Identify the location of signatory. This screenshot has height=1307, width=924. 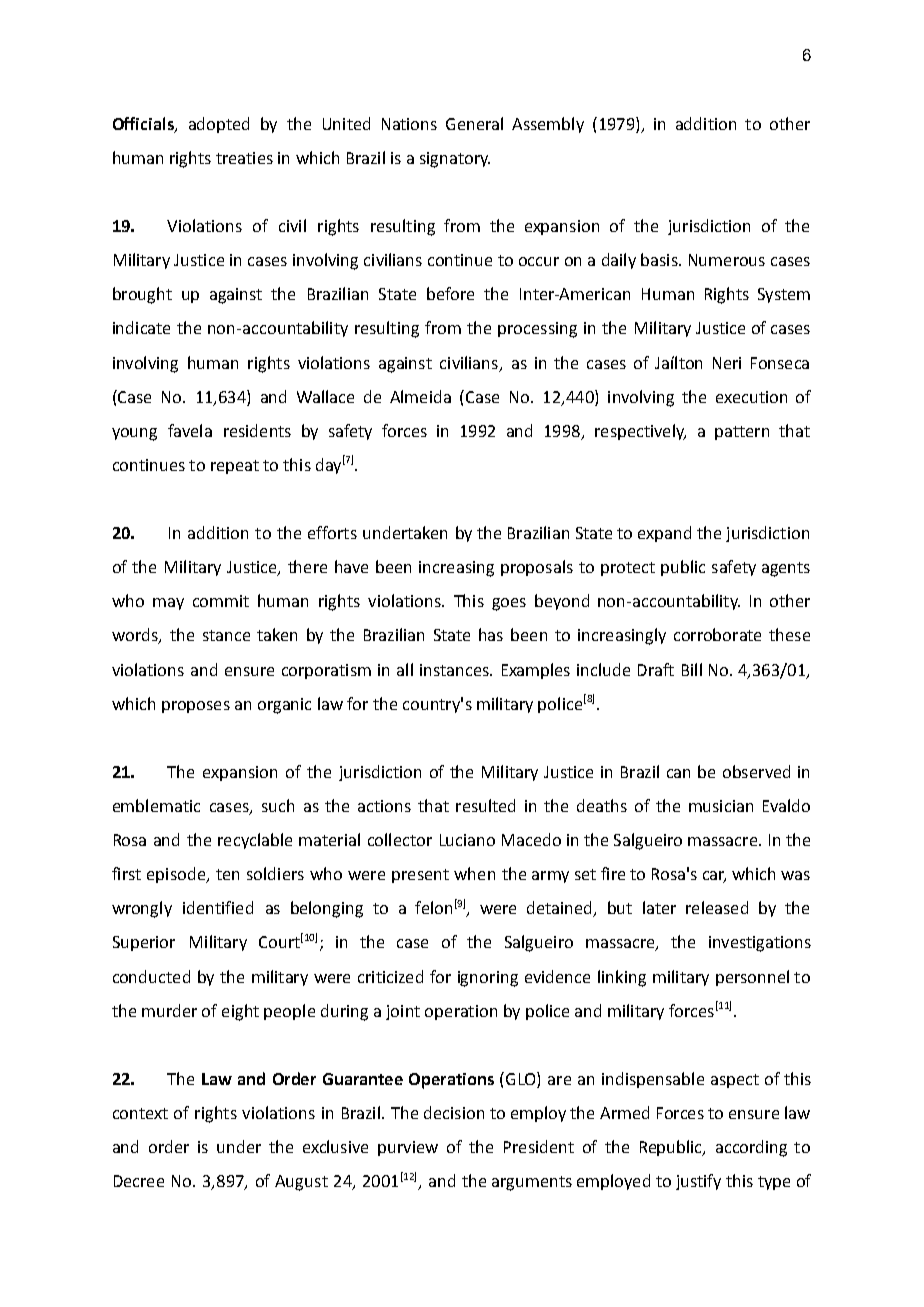
(455, 160).
